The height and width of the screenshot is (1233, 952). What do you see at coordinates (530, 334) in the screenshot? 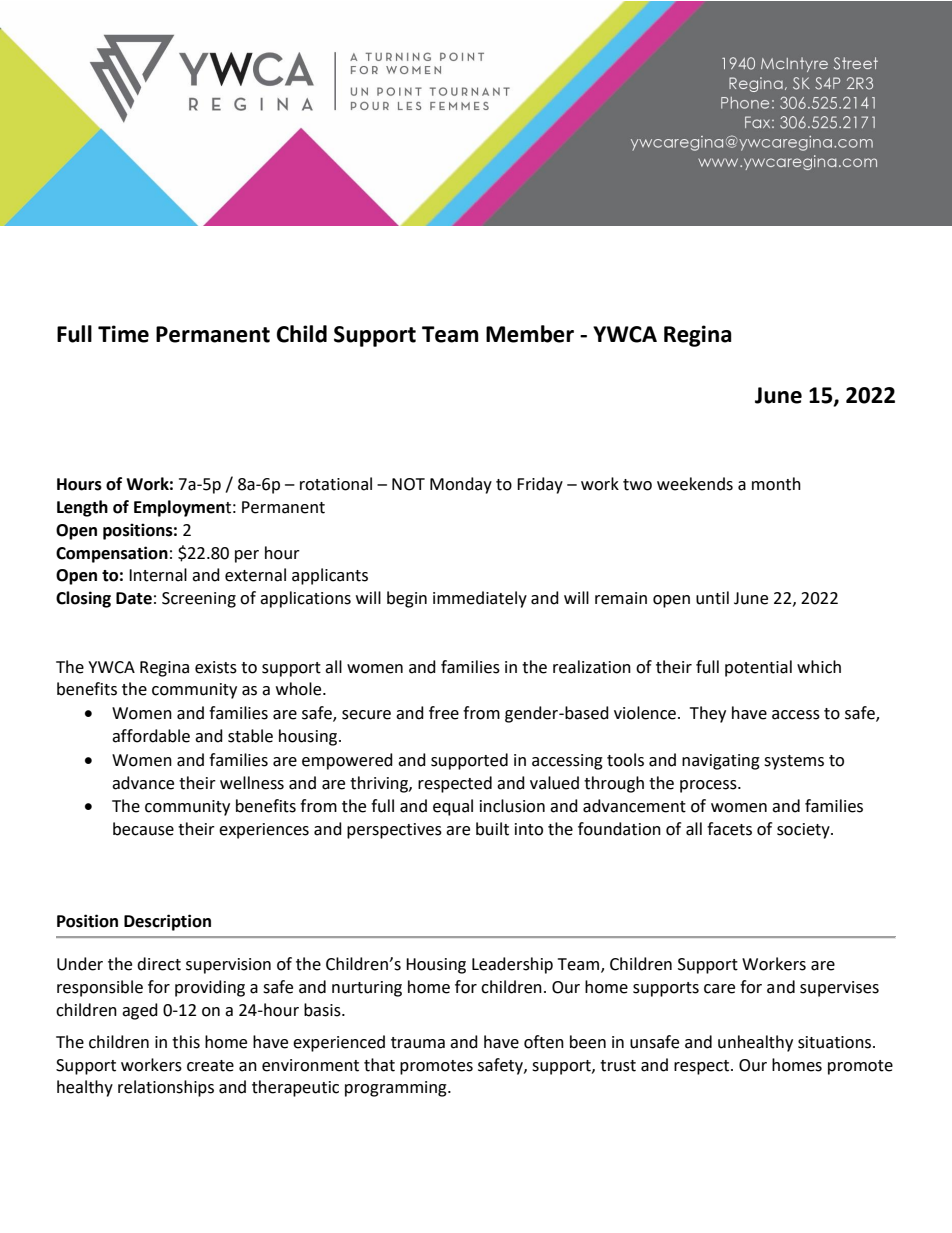
I see `Member` at bounding box center [530, 334].
